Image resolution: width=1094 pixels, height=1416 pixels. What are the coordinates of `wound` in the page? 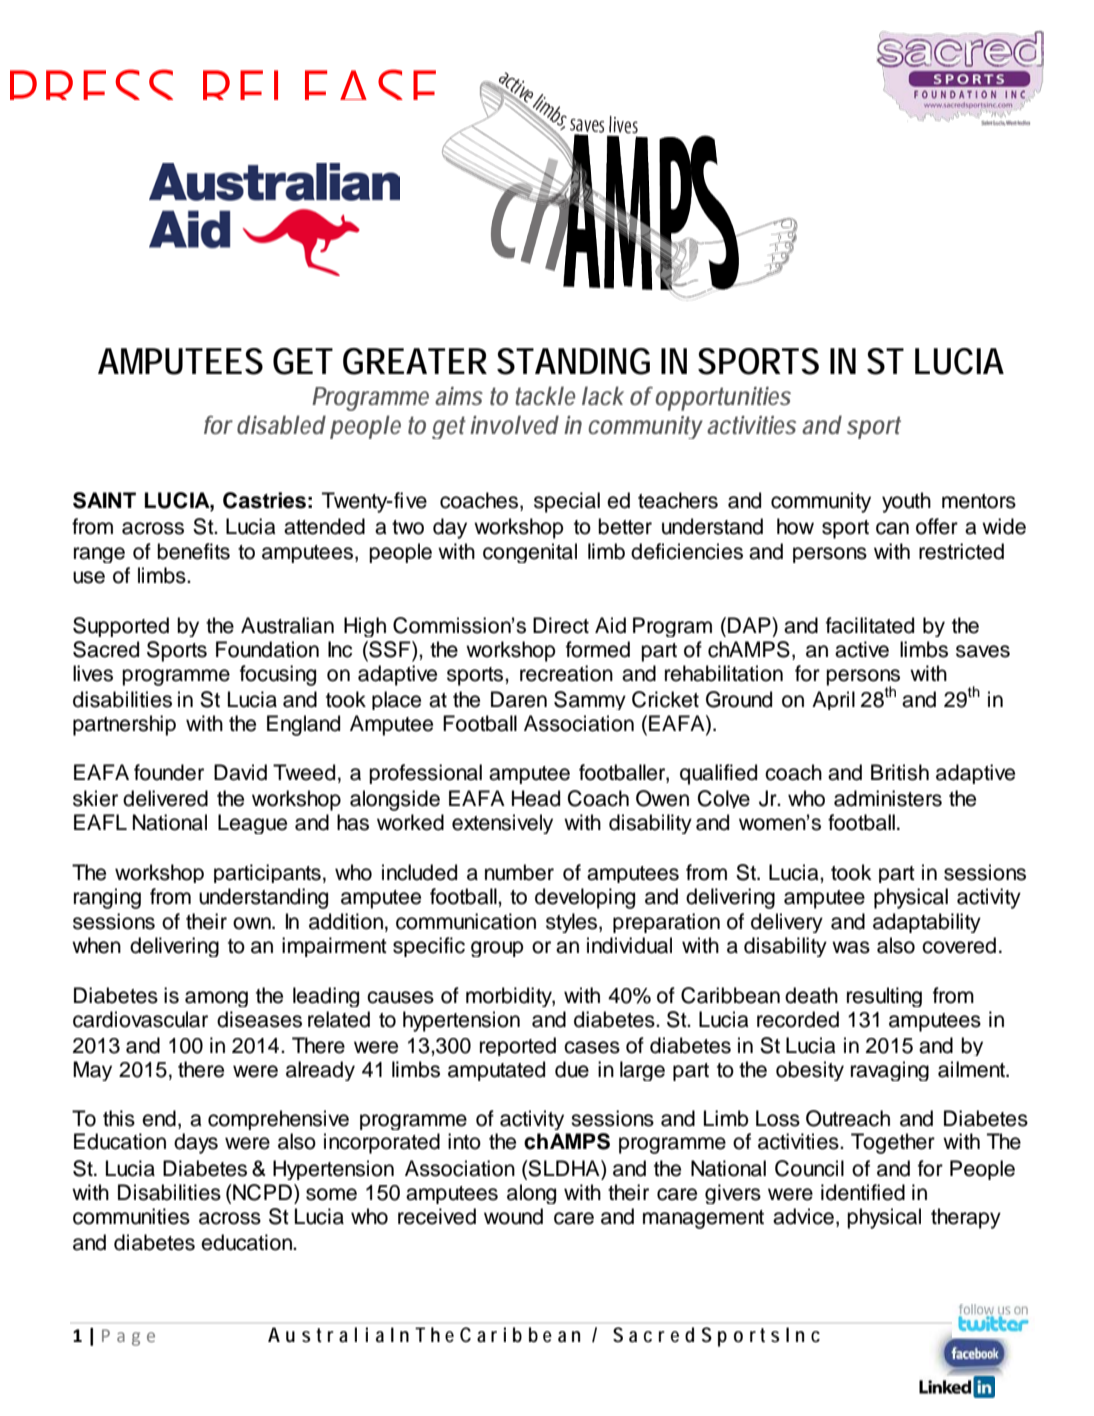 It's located at (513, 1216).
